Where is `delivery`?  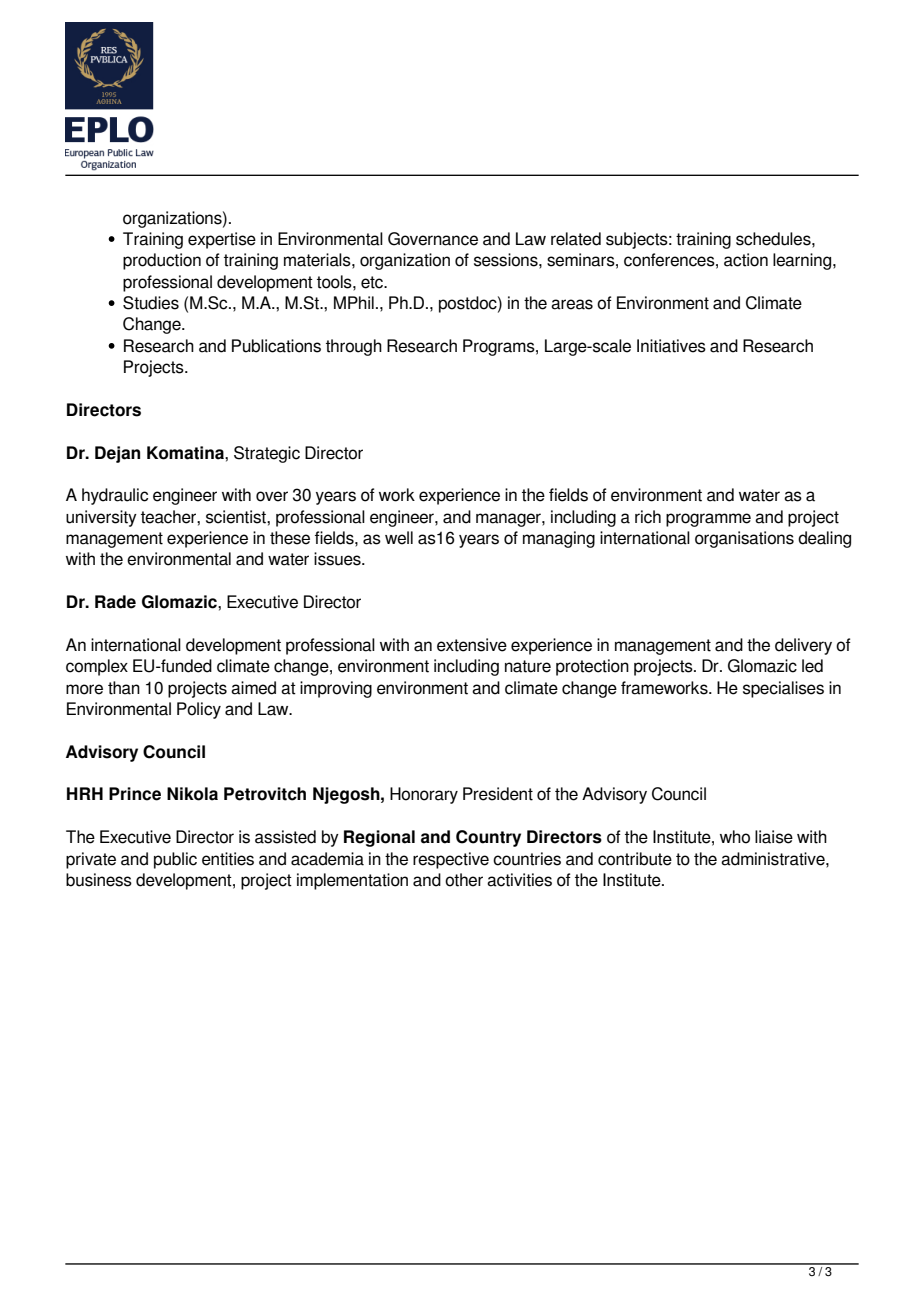
delivery is located at coordinates (803, 646).
